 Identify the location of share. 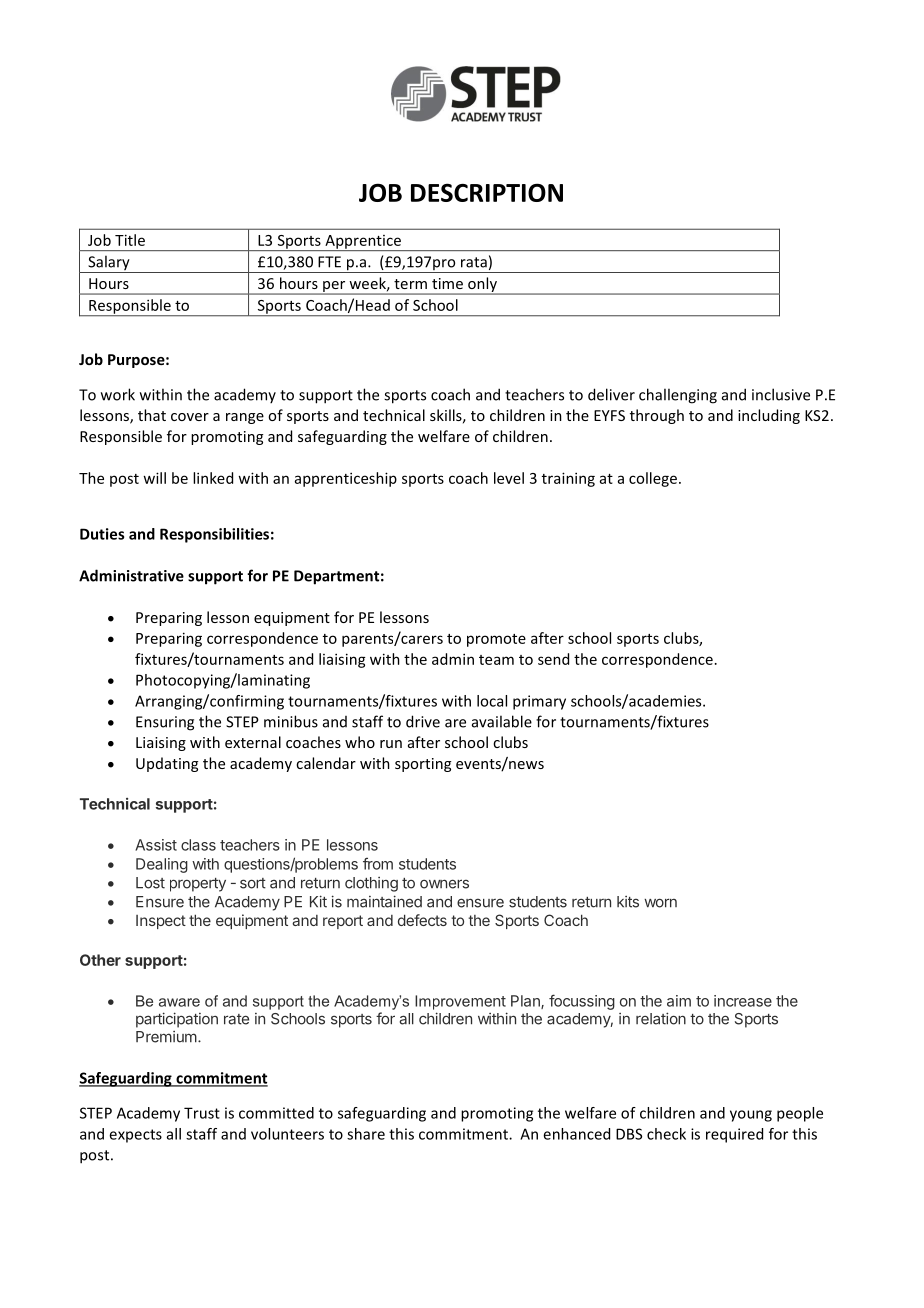
(366, 1134).
